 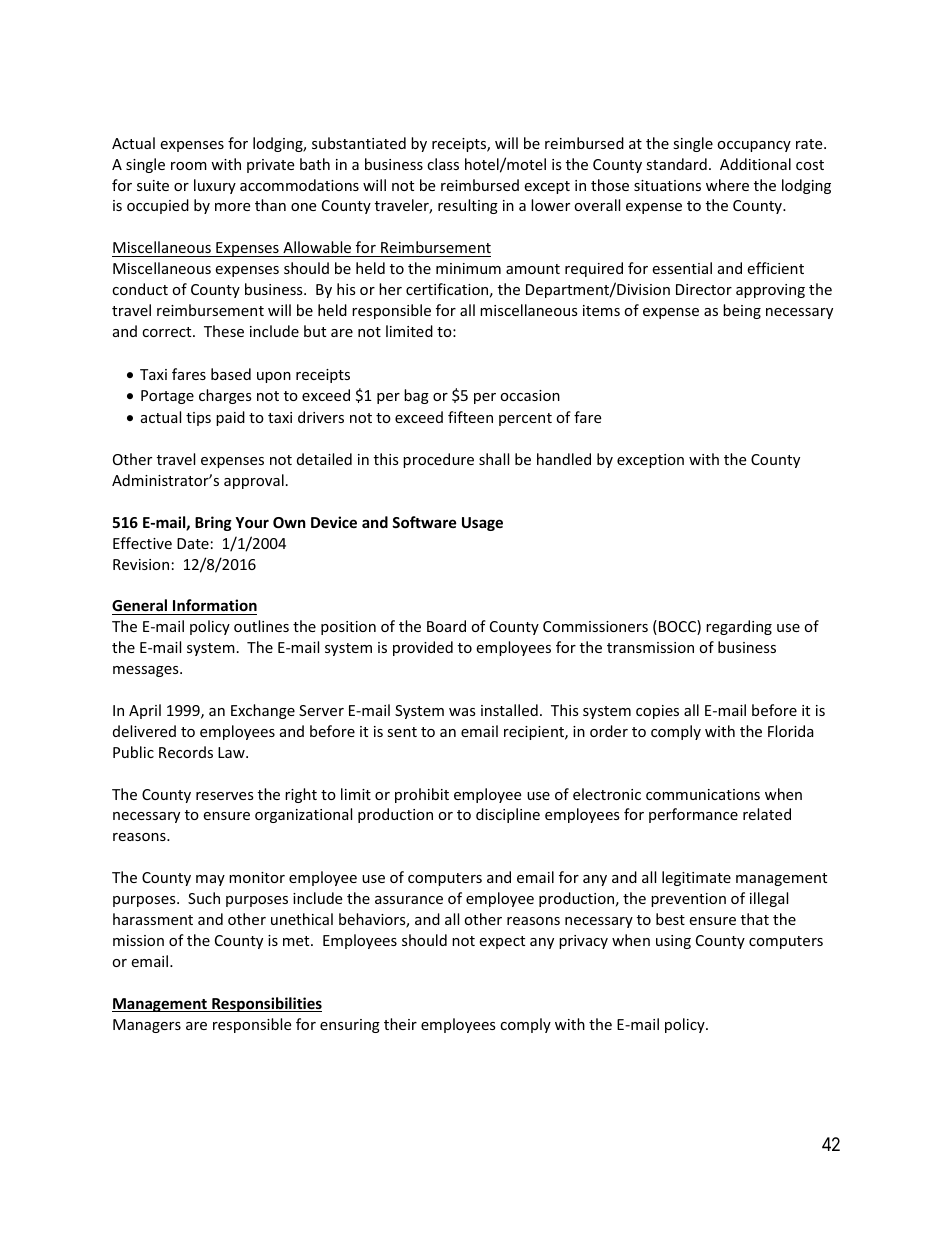 I want to click on communications, so click(x=703, y=794).
